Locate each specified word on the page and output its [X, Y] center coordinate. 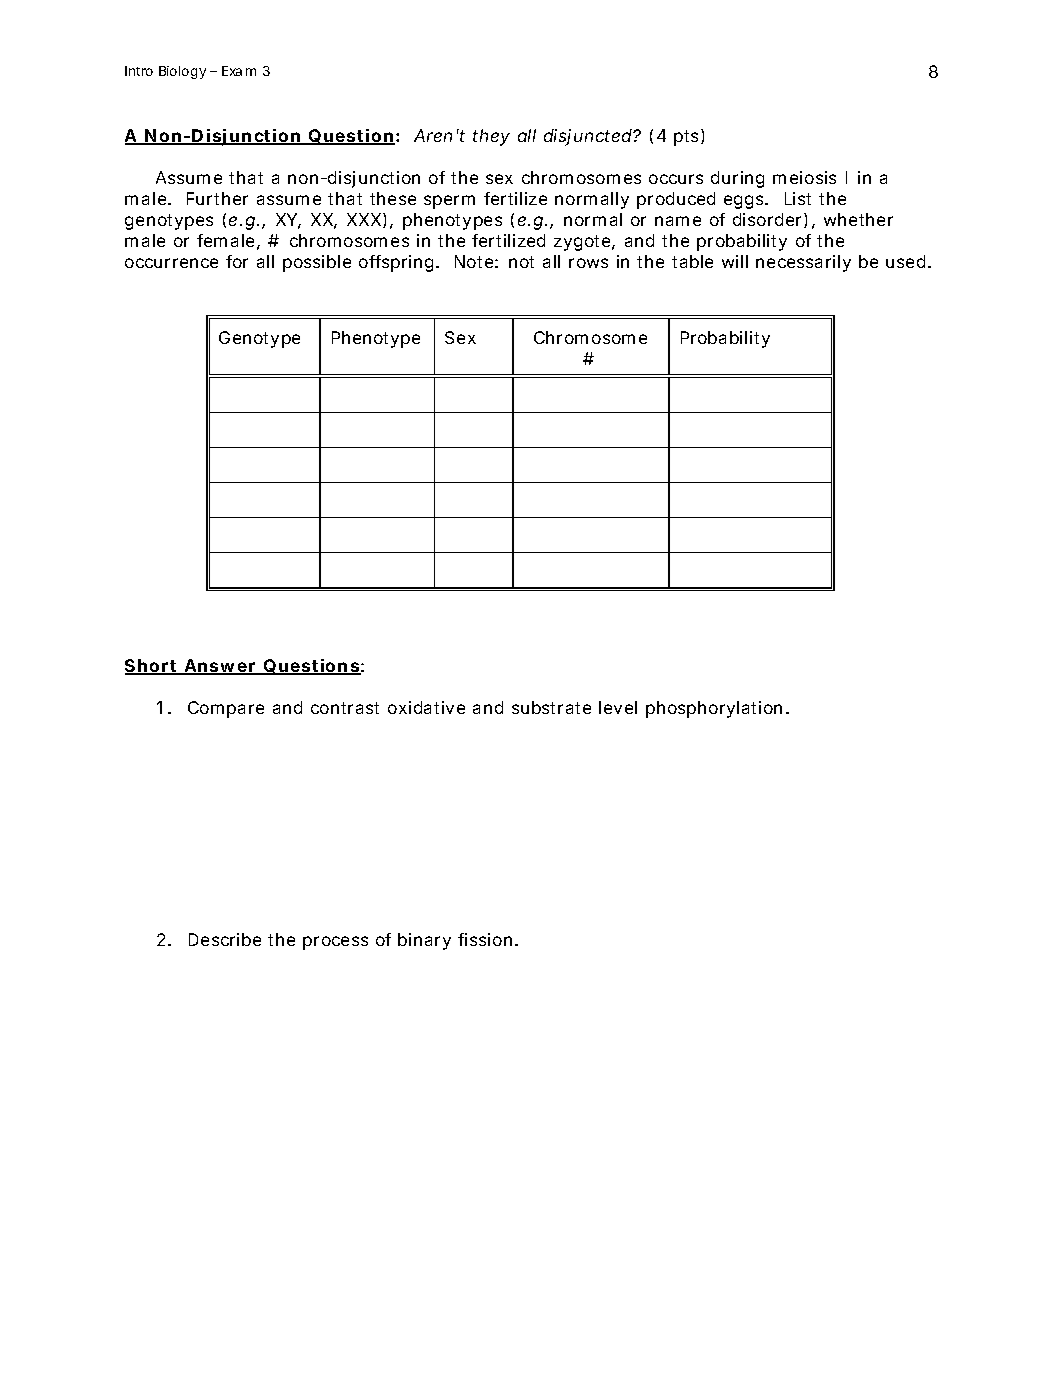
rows [588, 263]
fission [487, 939]
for [237, 261]
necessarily [803, 263]
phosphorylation [716, 709]
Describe [225, 939]
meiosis [804, 177]
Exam [239, 71]
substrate [551, 707]
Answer [220, 667]
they [491, 137]
